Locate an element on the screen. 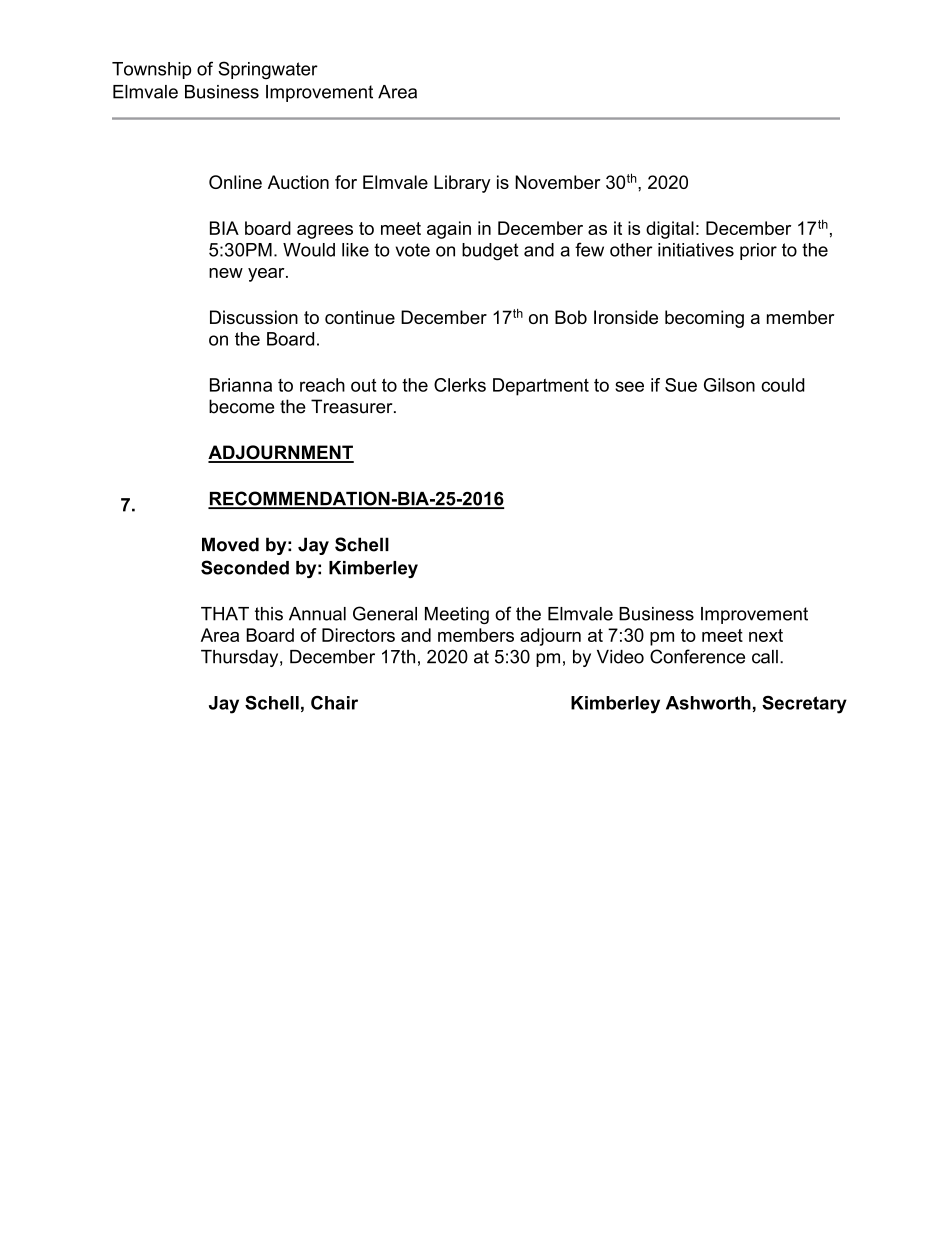 The height and width of the screenshot is (1233, 952). Clerks is located at coordinates (460, 385).
